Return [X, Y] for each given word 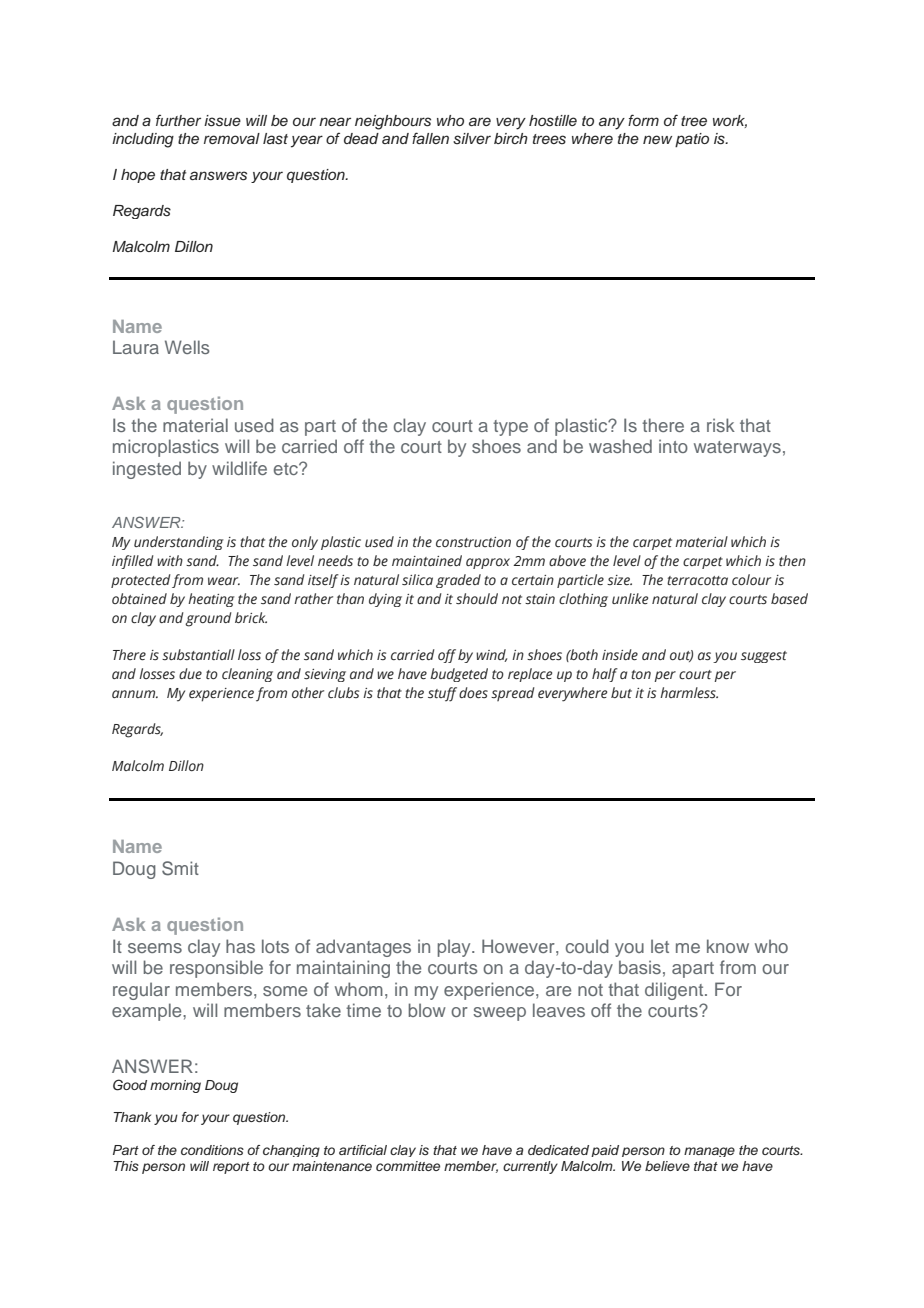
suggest [764, 657]
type [510, 428]
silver [472, 138]
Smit [180, 868]
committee [408, 1166]
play [455, 948]
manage [709, 1152]
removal [232, 138]
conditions [212, 1150]
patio [692, 140]
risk [721, 425]
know [728, 946]
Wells [187, 347]
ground [208, 619]
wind [491, 655]
